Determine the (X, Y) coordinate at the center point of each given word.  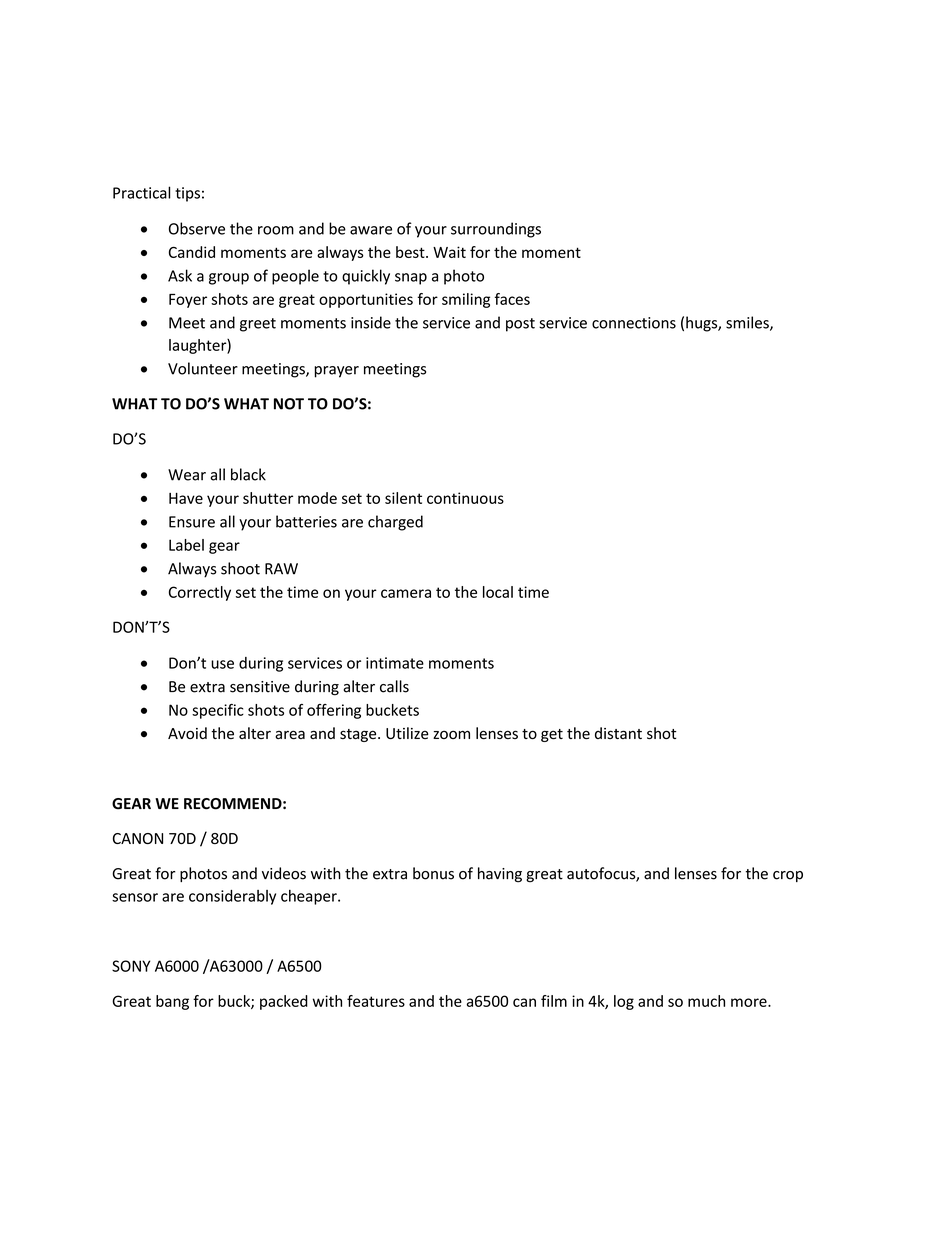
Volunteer (203, 368)
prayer (336, 372)
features (376, 1001)
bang (172, 1002)
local (498, 592)
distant (618, 733)
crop (788, 876)
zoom (451, 734)
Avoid (187, 733)
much (706, 1001)
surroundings (496, 230)
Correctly (200, 593)
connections (634, 323)
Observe (197, 228)
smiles (748, 323)
